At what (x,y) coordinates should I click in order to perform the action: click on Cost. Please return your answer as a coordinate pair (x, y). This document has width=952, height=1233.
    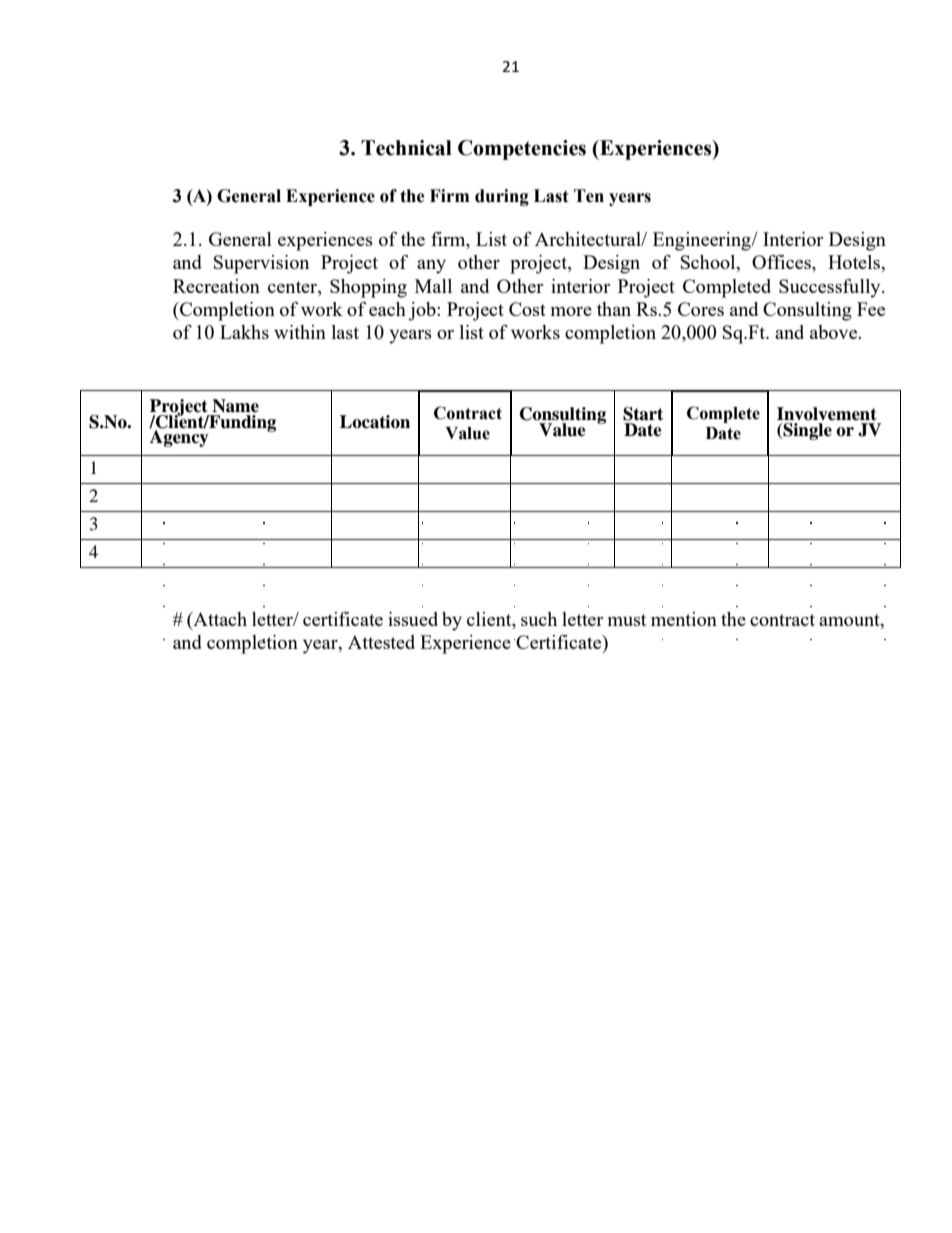
    Looking at the image, I should click on (527, 309).
